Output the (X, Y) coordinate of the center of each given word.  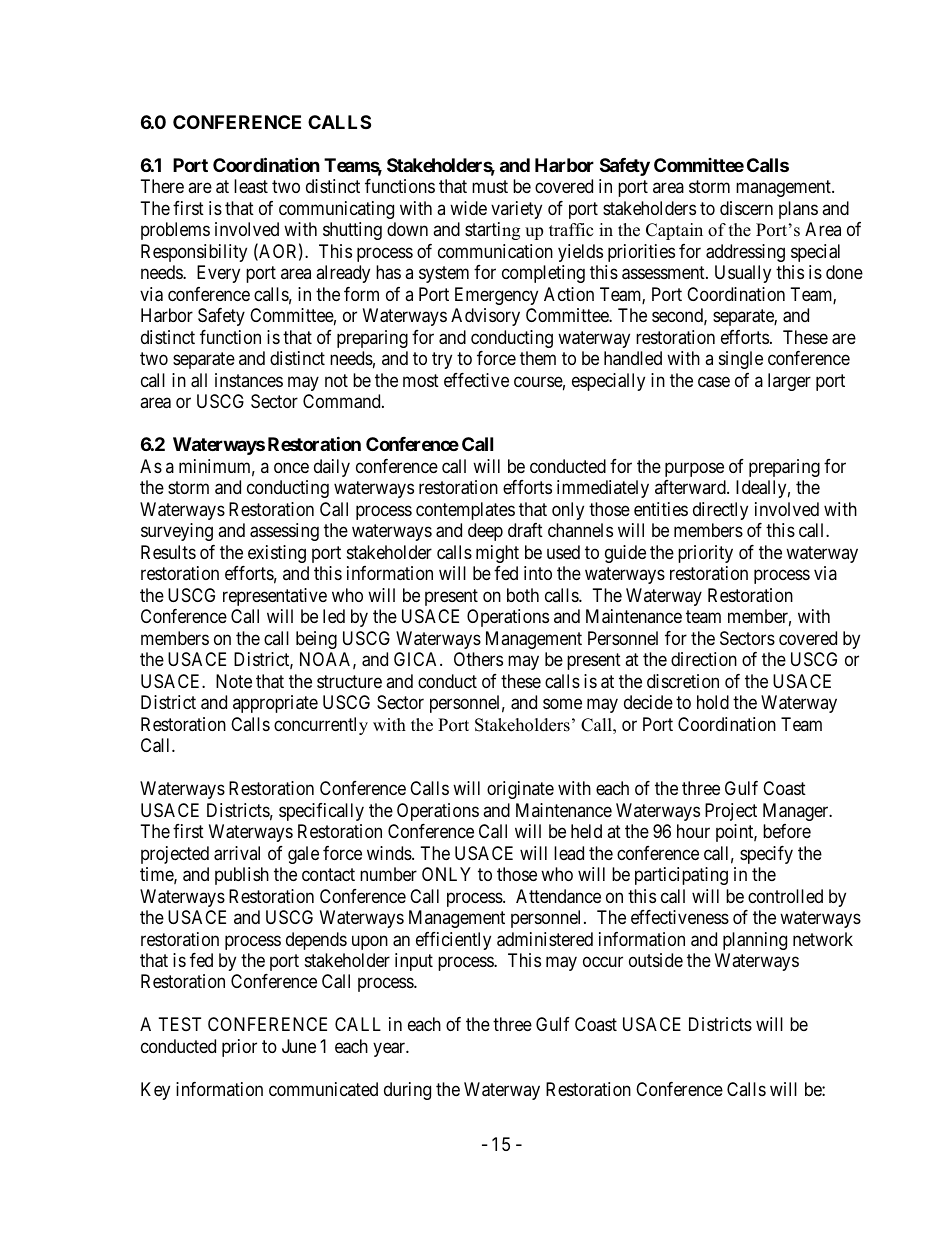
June (299, 1046)
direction (704, 659)
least (251, 186)
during (407, 1091)
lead (569, 853)
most (421, 380)
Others (478, 659)
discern (746, 208)
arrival (237, 853)
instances (249, 380)
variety (516, 210)
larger (789, 382)
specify (766, 855)
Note (234, 681)
